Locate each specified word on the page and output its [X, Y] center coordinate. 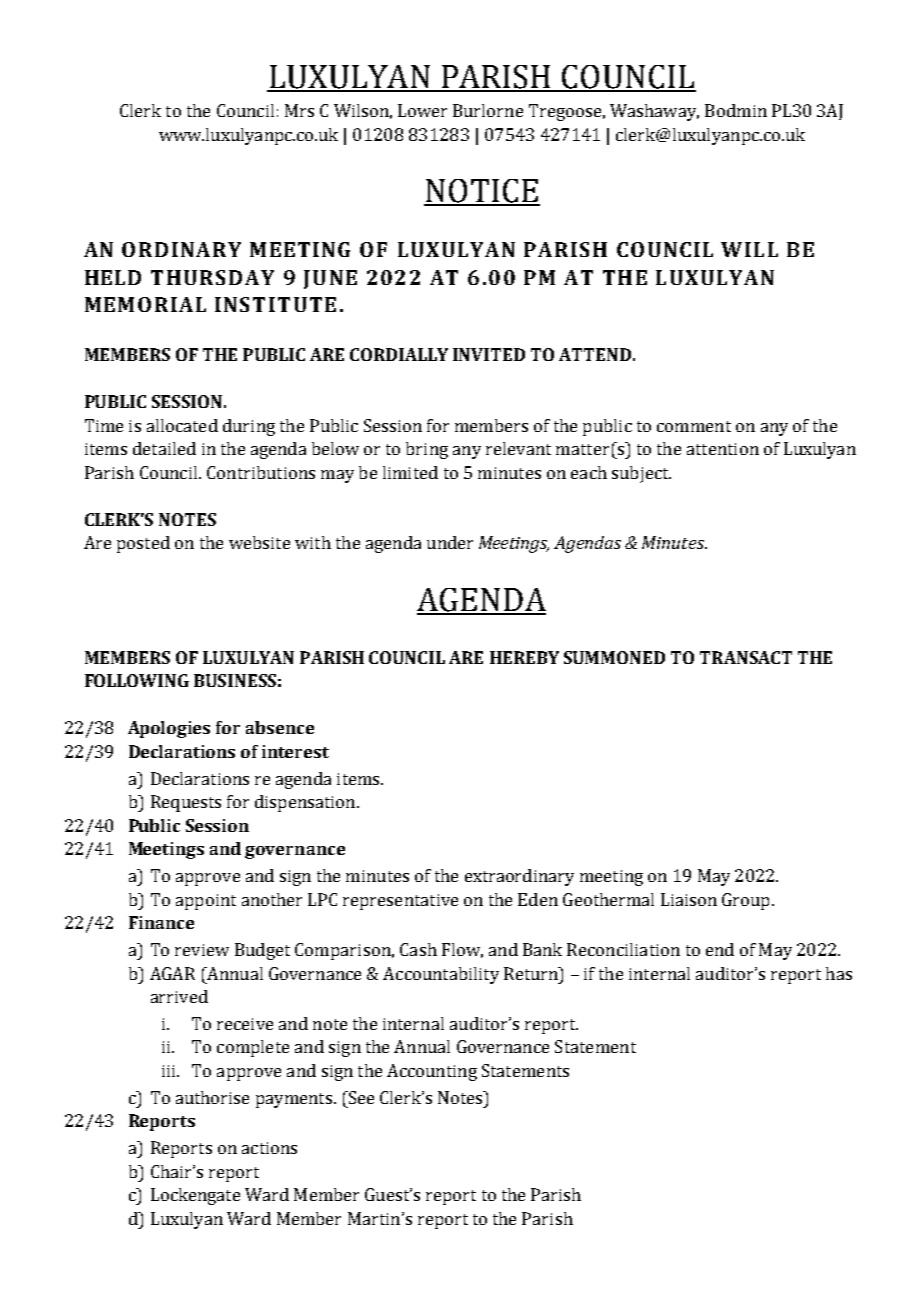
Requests [186, 803]
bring [427, 450]
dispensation [306, 803]
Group [745, 901]
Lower [422, 110]
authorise [212, 1097]
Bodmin [736, 110]
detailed [164, 448]
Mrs [299, 110]
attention [723, 449]
